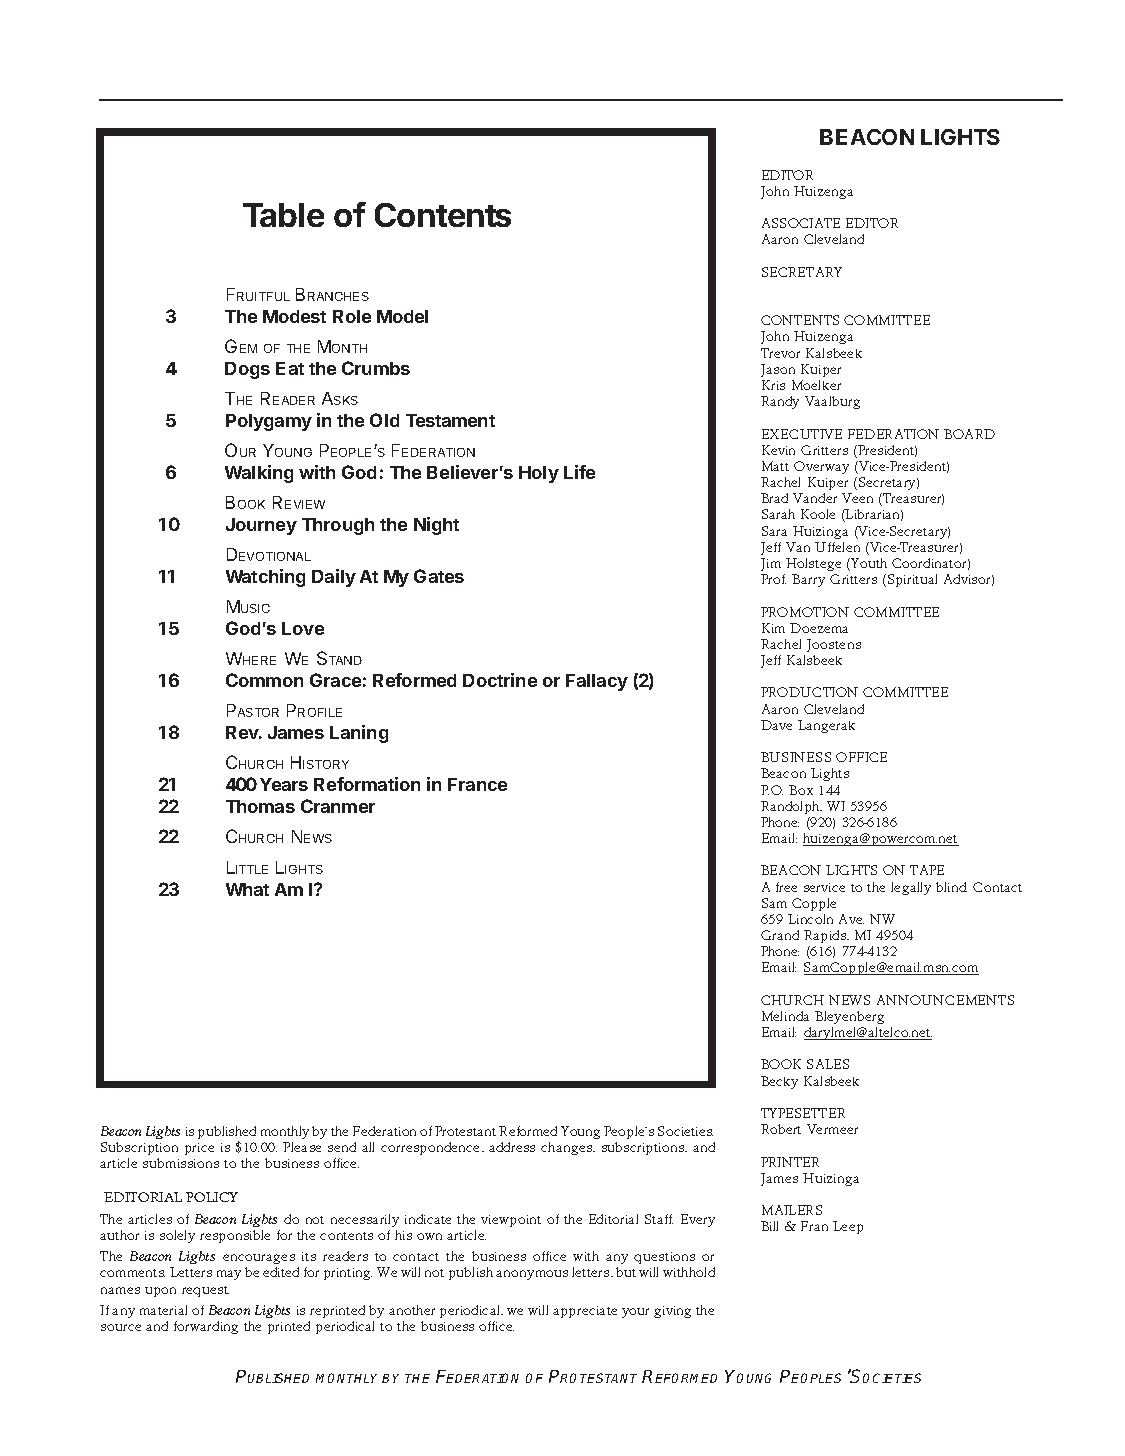 This screenshot has height=1456, width=1125. Describe the element at coordinates (801, 223) in the screenshot. I see `ASSOCIATE` at that location.
